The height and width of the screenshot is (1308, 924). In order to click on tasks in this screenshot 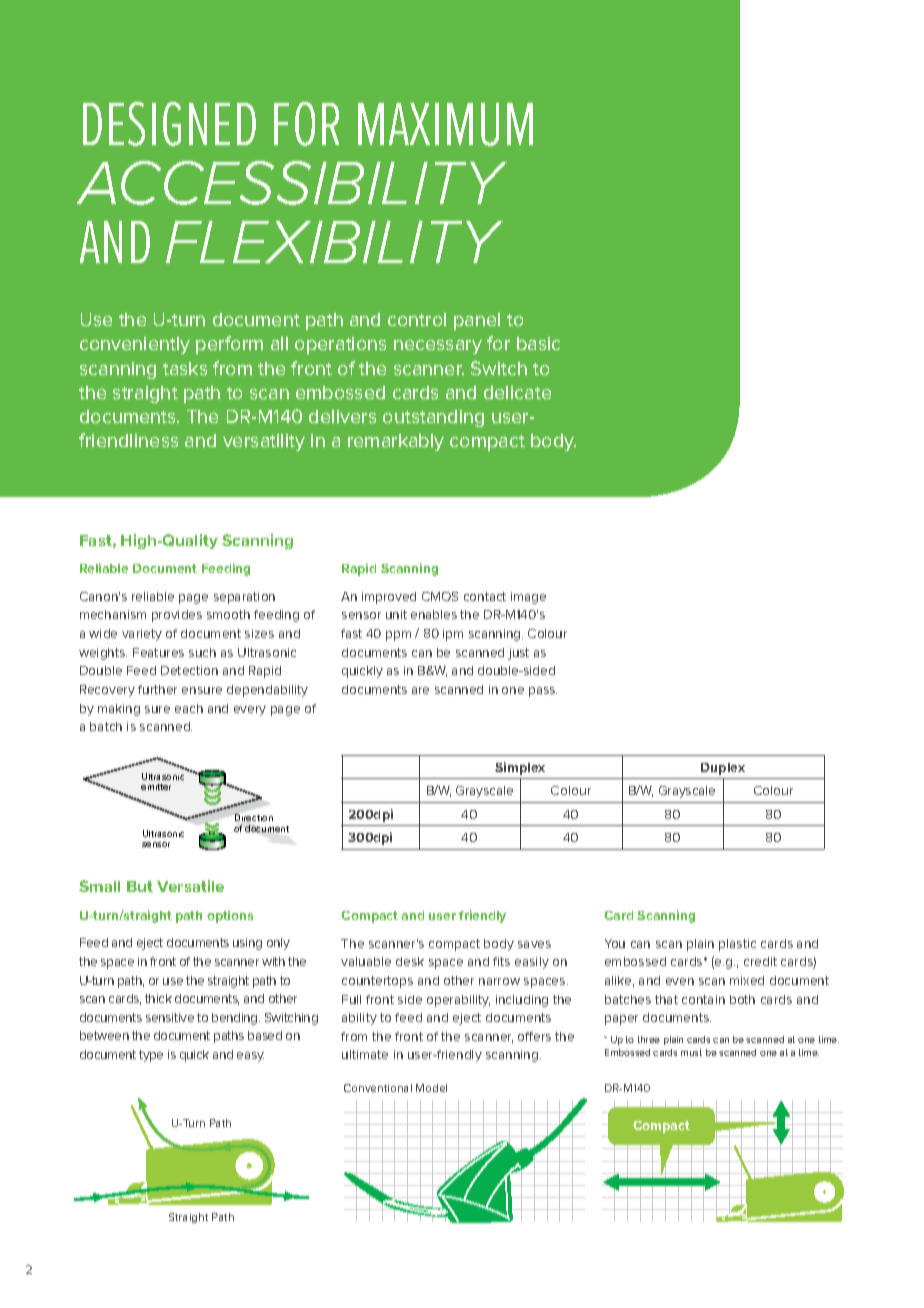, I will do `click(185, 368)`.
